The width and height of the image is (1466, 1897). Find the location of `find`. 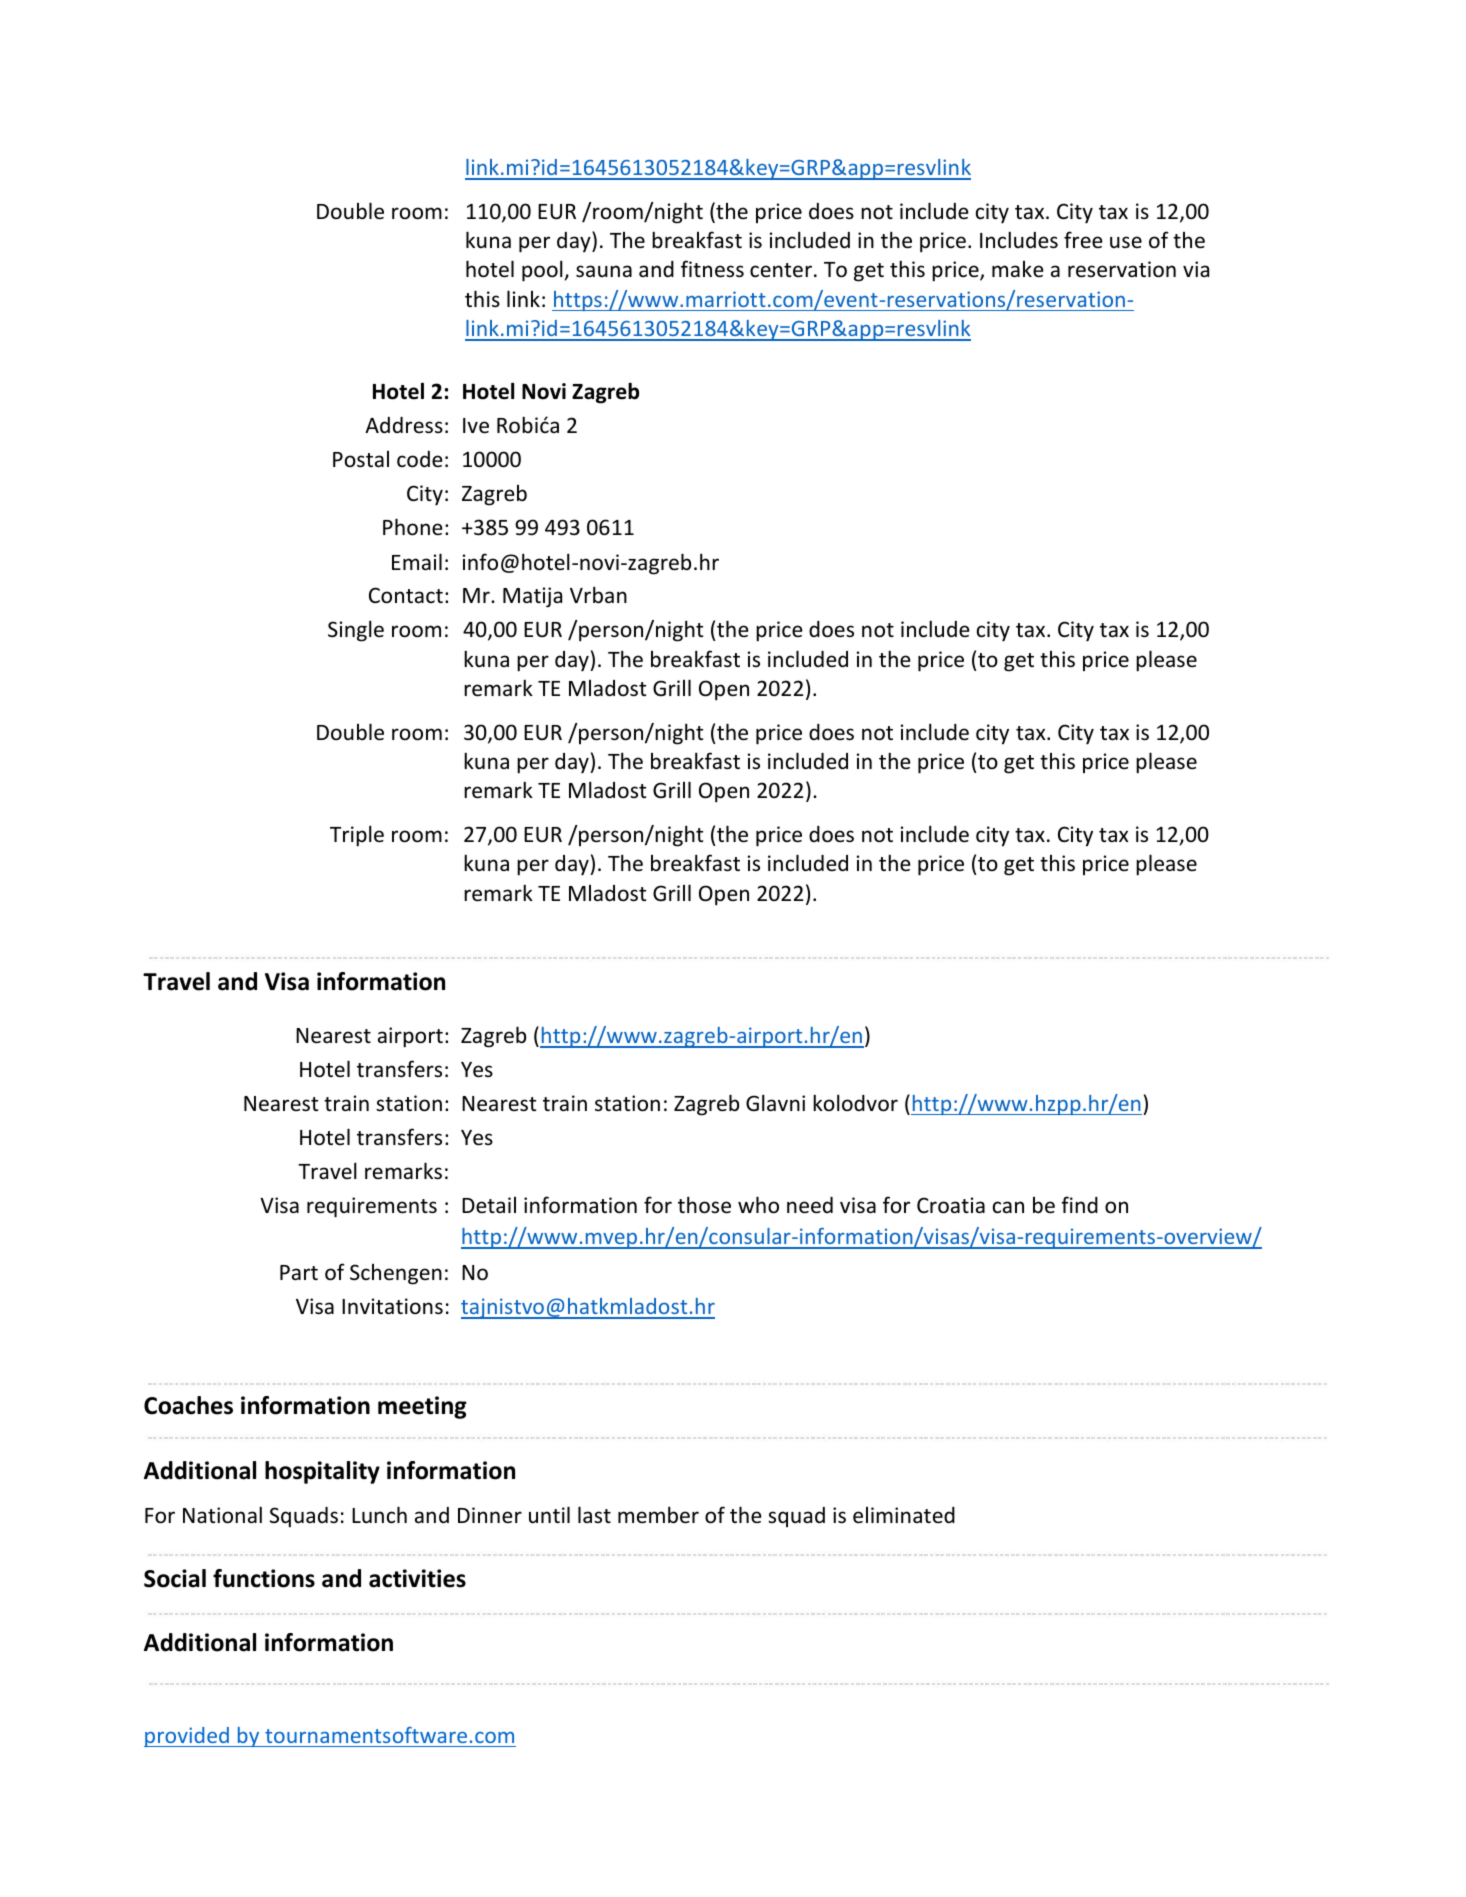

find is located at coordinates (1079, 1204).
